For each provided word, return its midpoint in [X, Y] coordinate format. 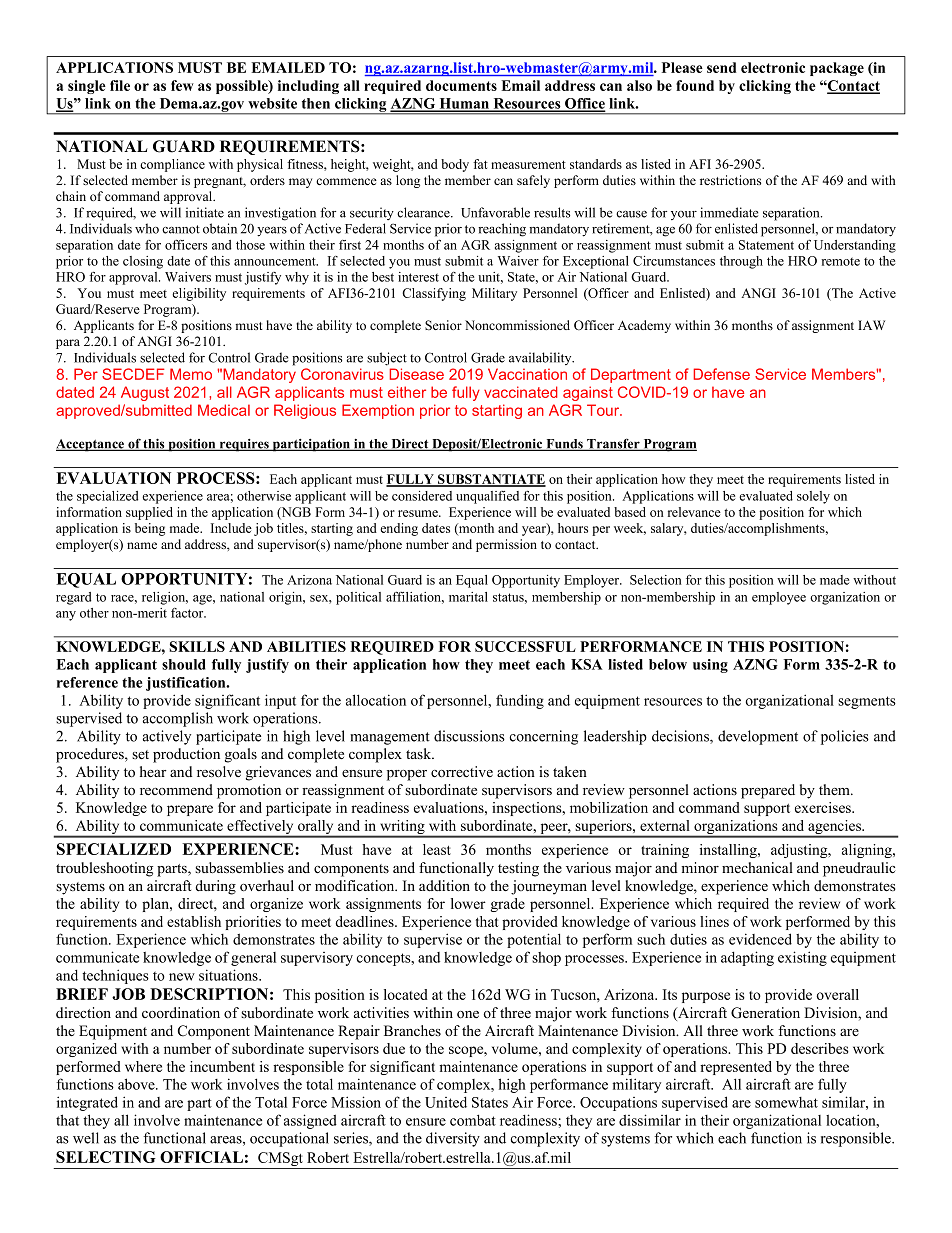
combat [473, 1120]
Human [464, 104]
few [182, 85]
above [137, 1084]
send [722, 67]
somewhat [786, 1102]
